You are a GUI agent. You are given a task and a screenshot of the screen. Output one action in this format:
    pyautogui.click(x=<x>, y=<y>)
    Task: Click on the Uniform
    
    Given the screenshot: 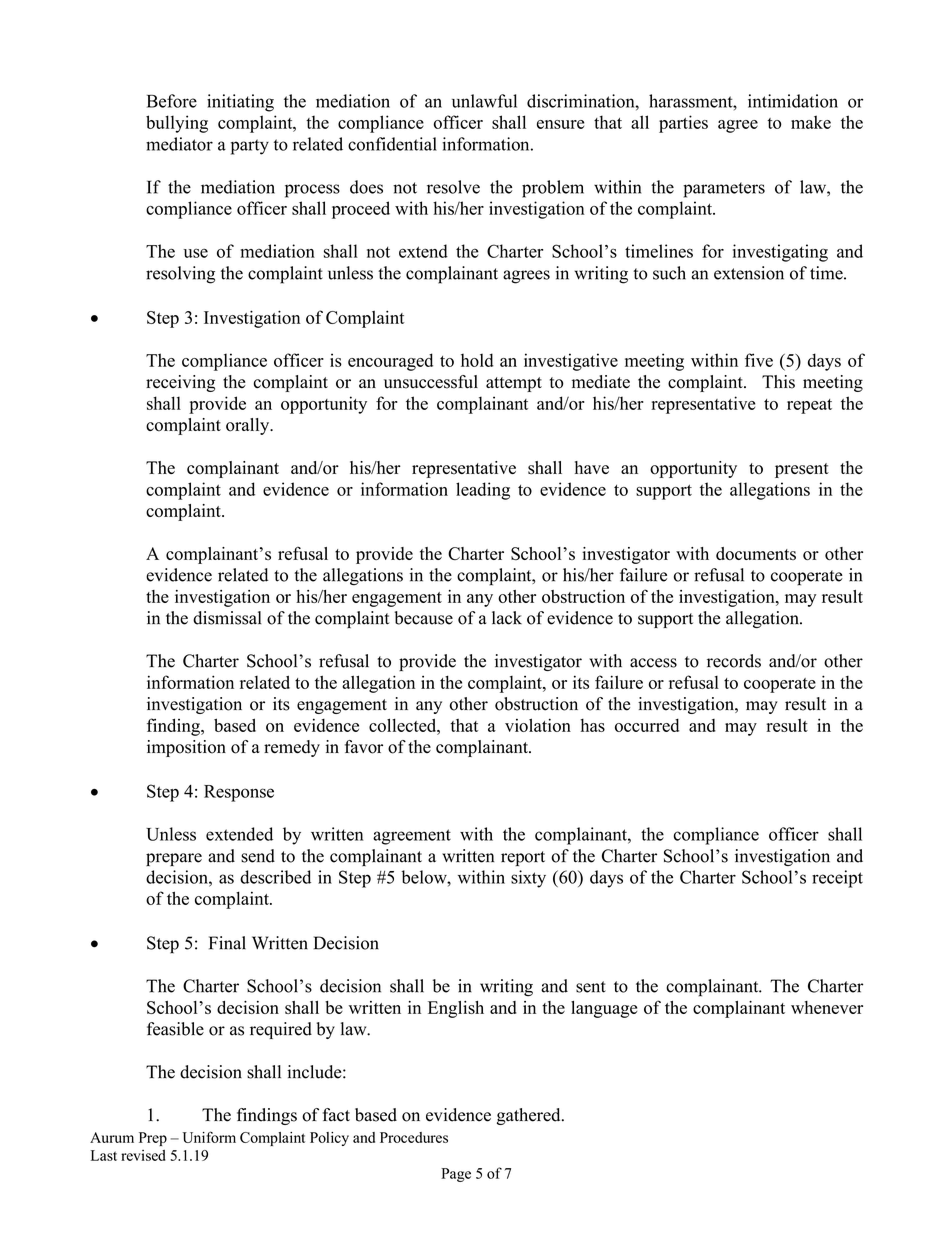 What is the action you would take?
    pyautogui.click(x=209, y=1137)
